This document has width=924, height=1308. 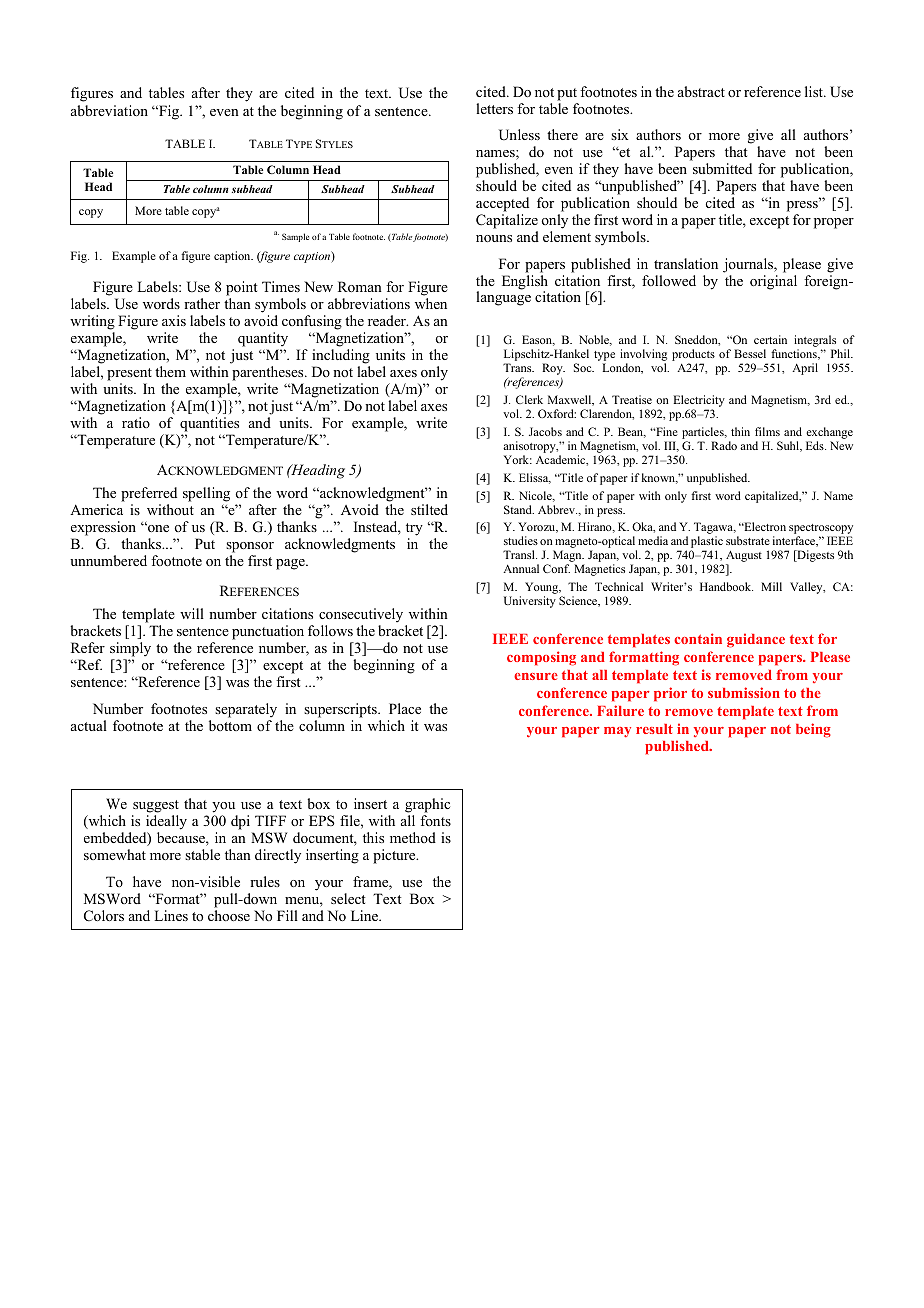 I want to click on choose, so click(x=229, y=915).
